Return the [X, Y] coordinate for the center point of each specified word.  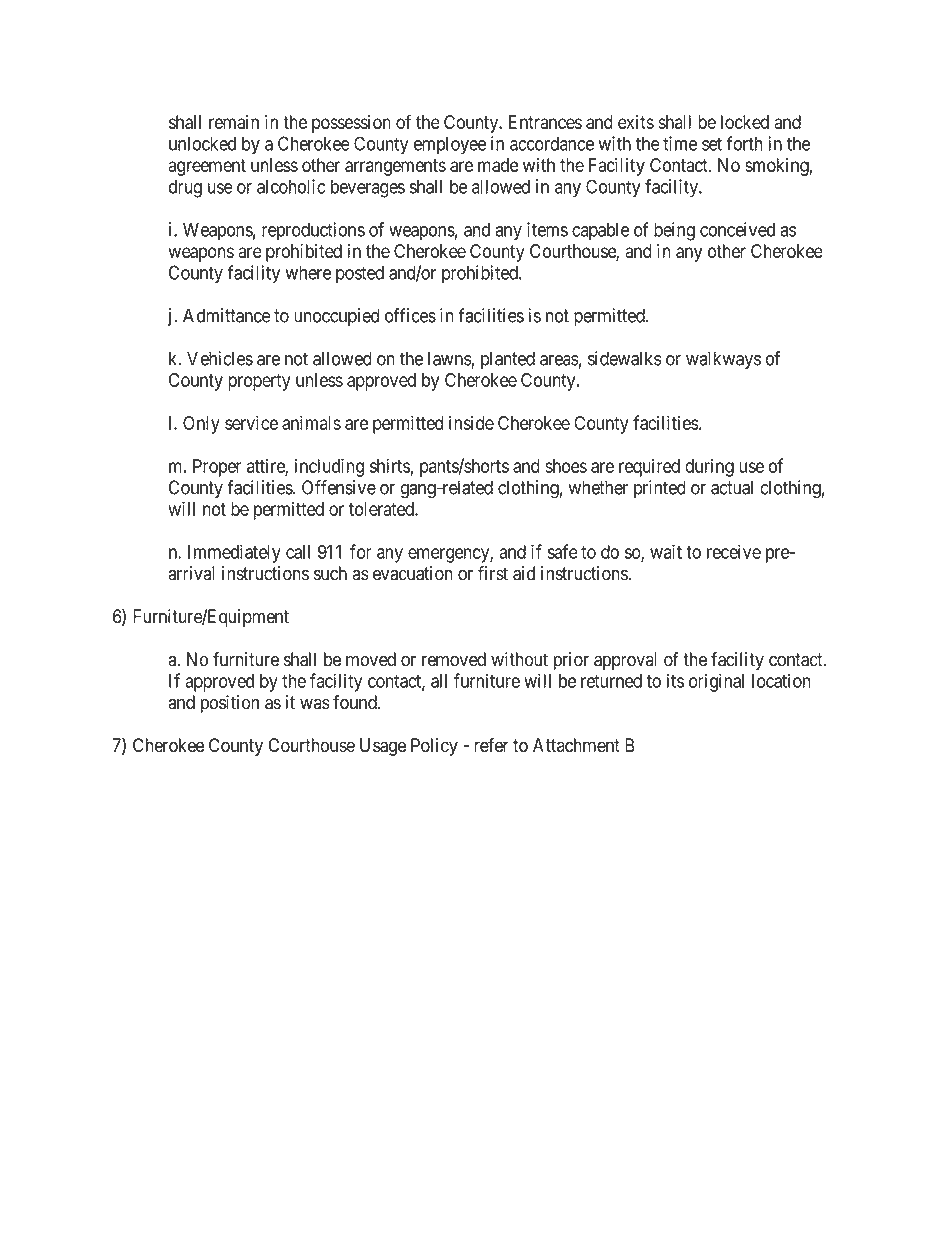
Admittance [227, 315]
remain [234, 122]
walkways [723, 360]
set [712, 144]
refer [491, 745]
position [230, 704]
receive [734, 551]
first [493, 573]
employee [450, 145]
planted [508, 360]
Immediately [234, 553]
